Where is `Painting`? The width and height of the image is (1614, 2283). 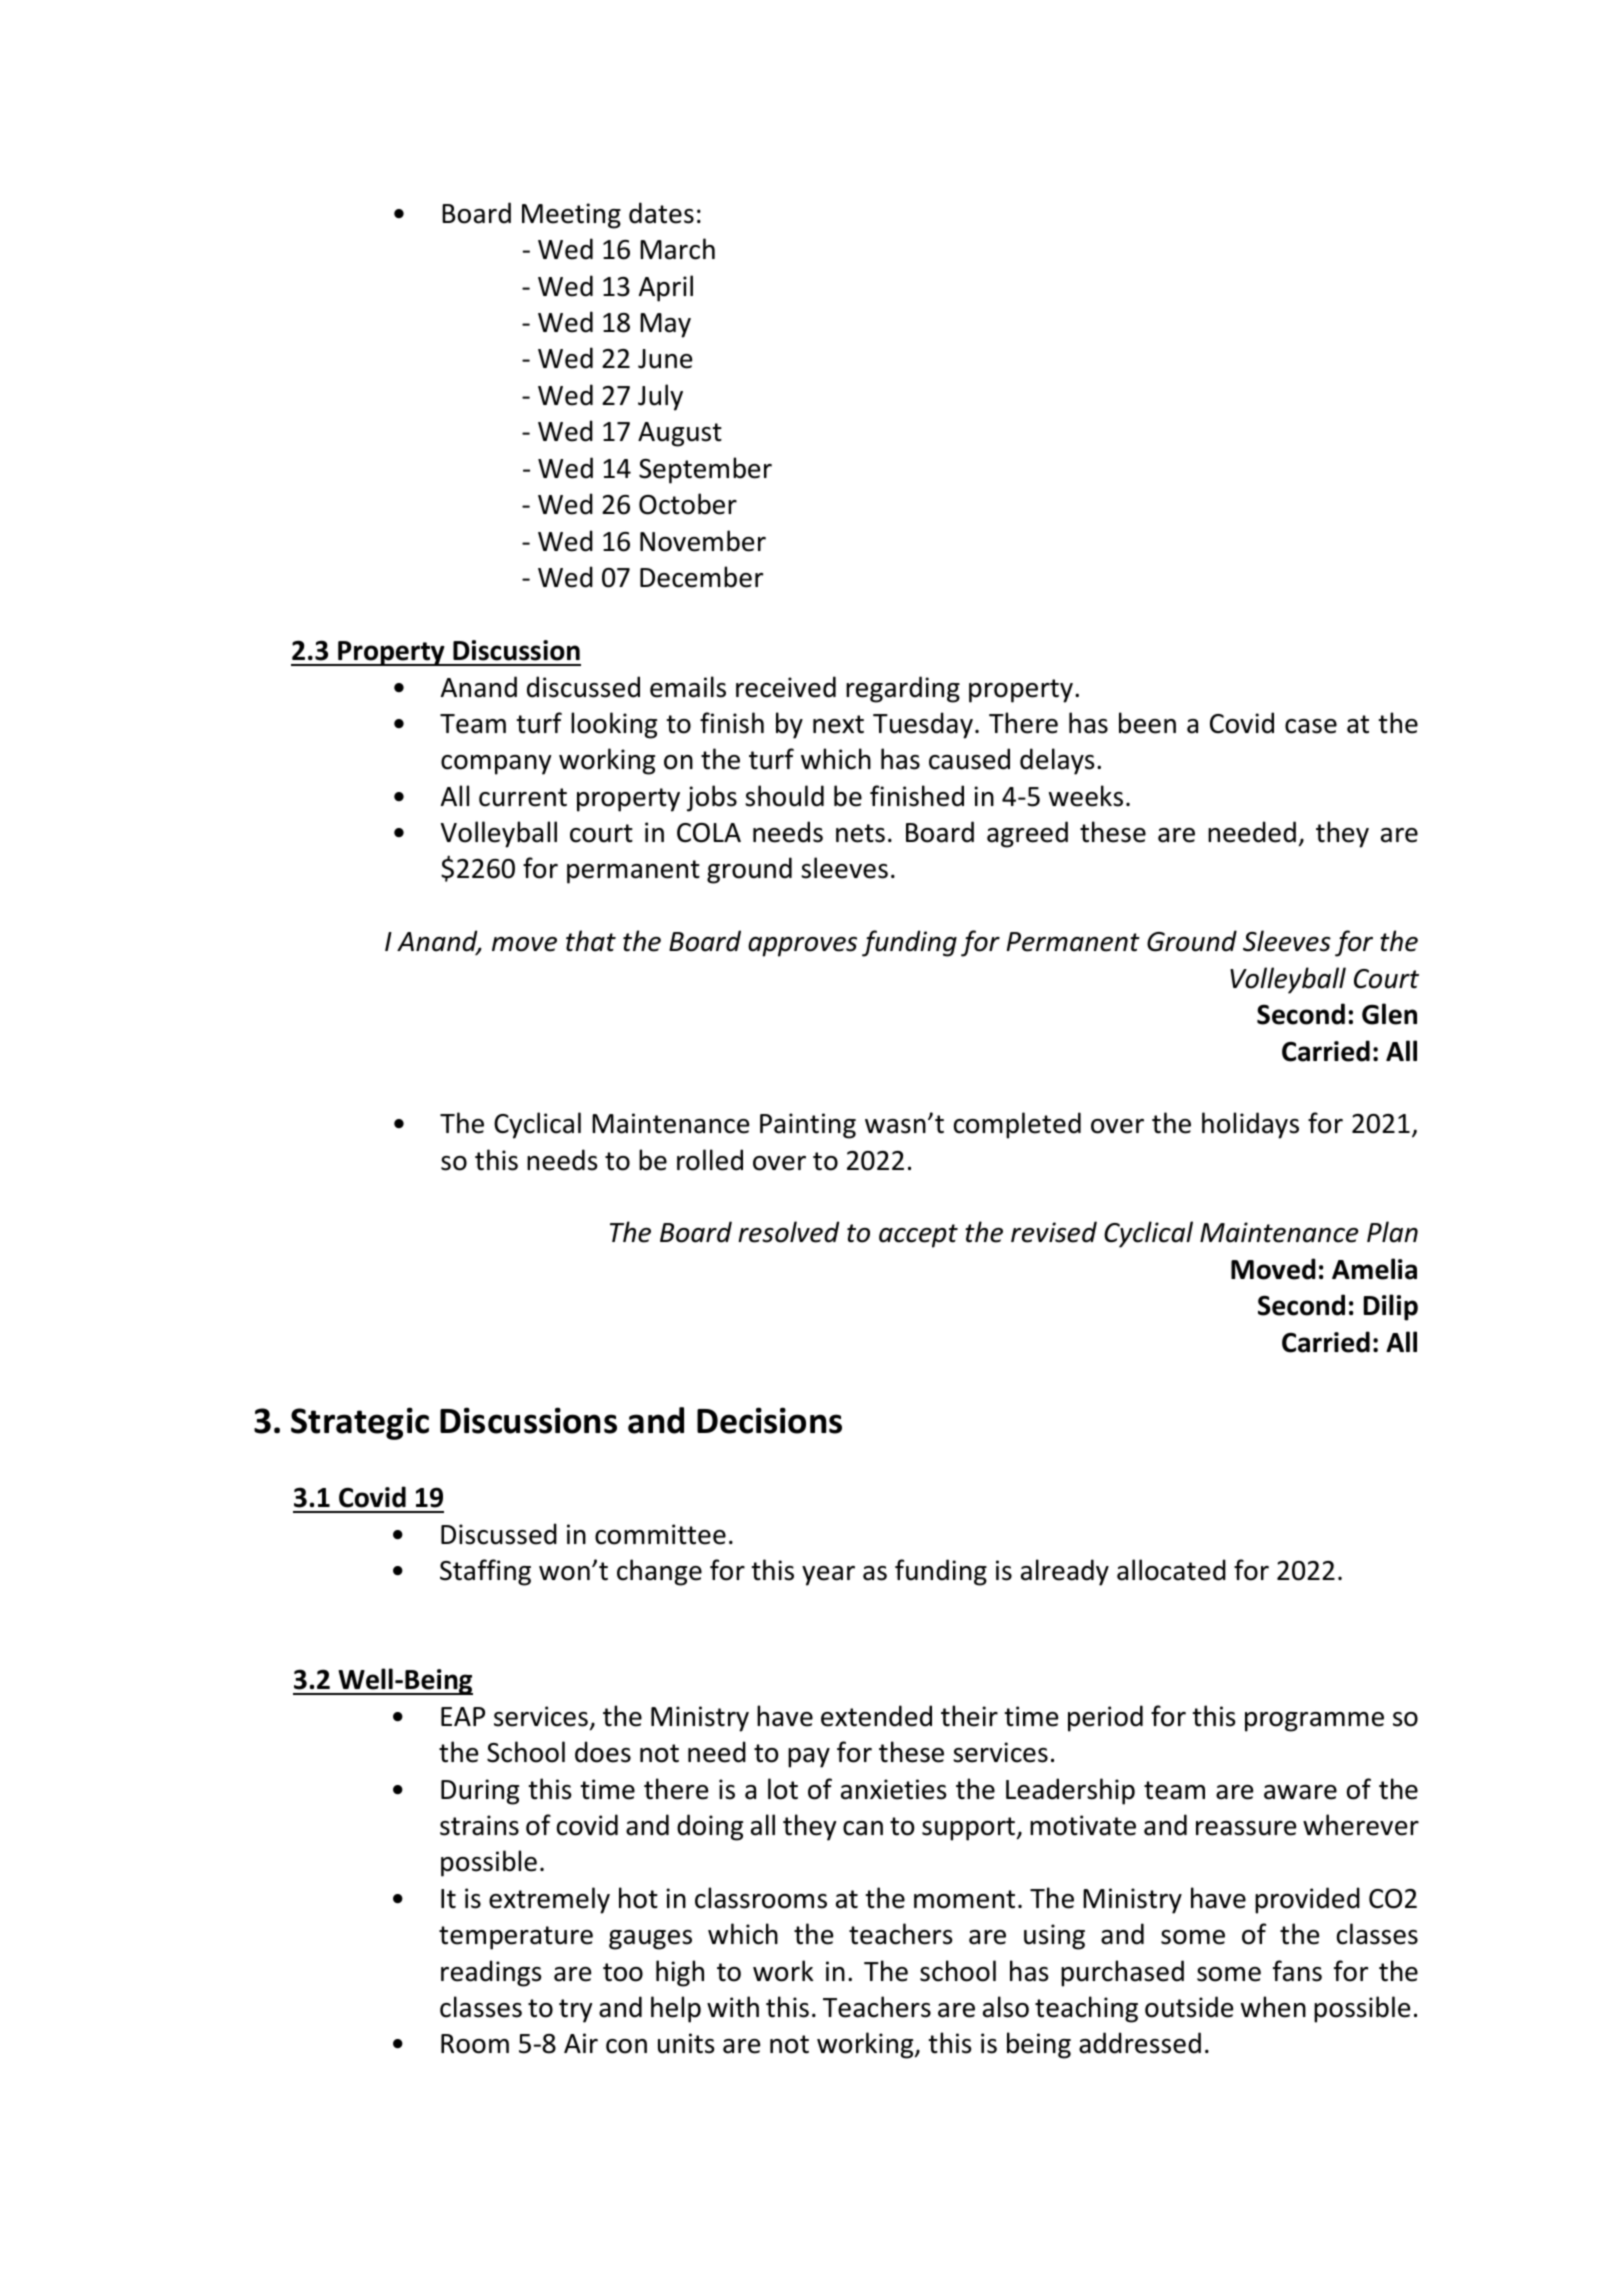
Painting is located at coordinates (808, 1126).
